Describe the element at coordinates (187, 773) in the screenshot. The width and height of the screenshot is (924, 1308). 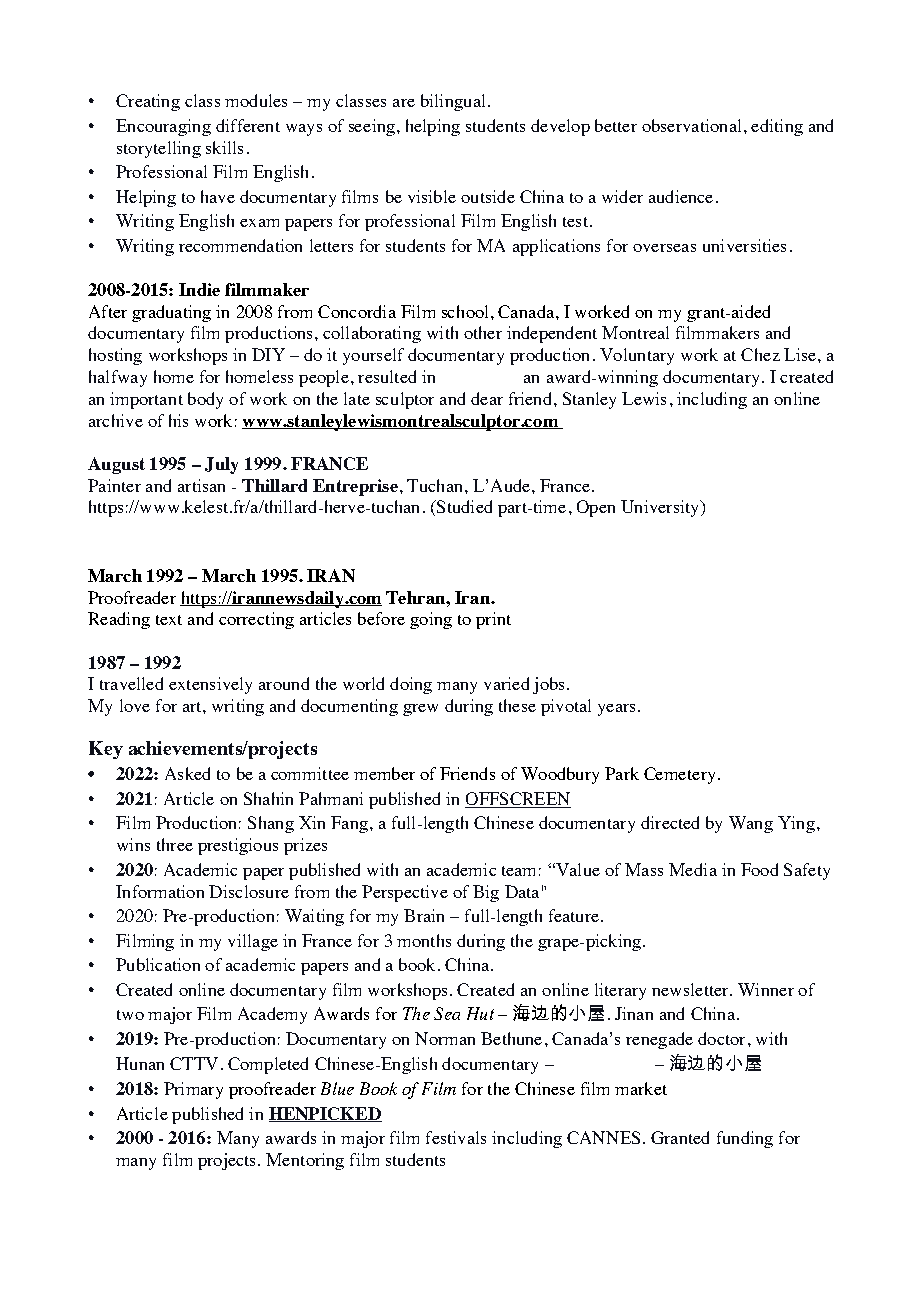
I see `Asked` at that location.
